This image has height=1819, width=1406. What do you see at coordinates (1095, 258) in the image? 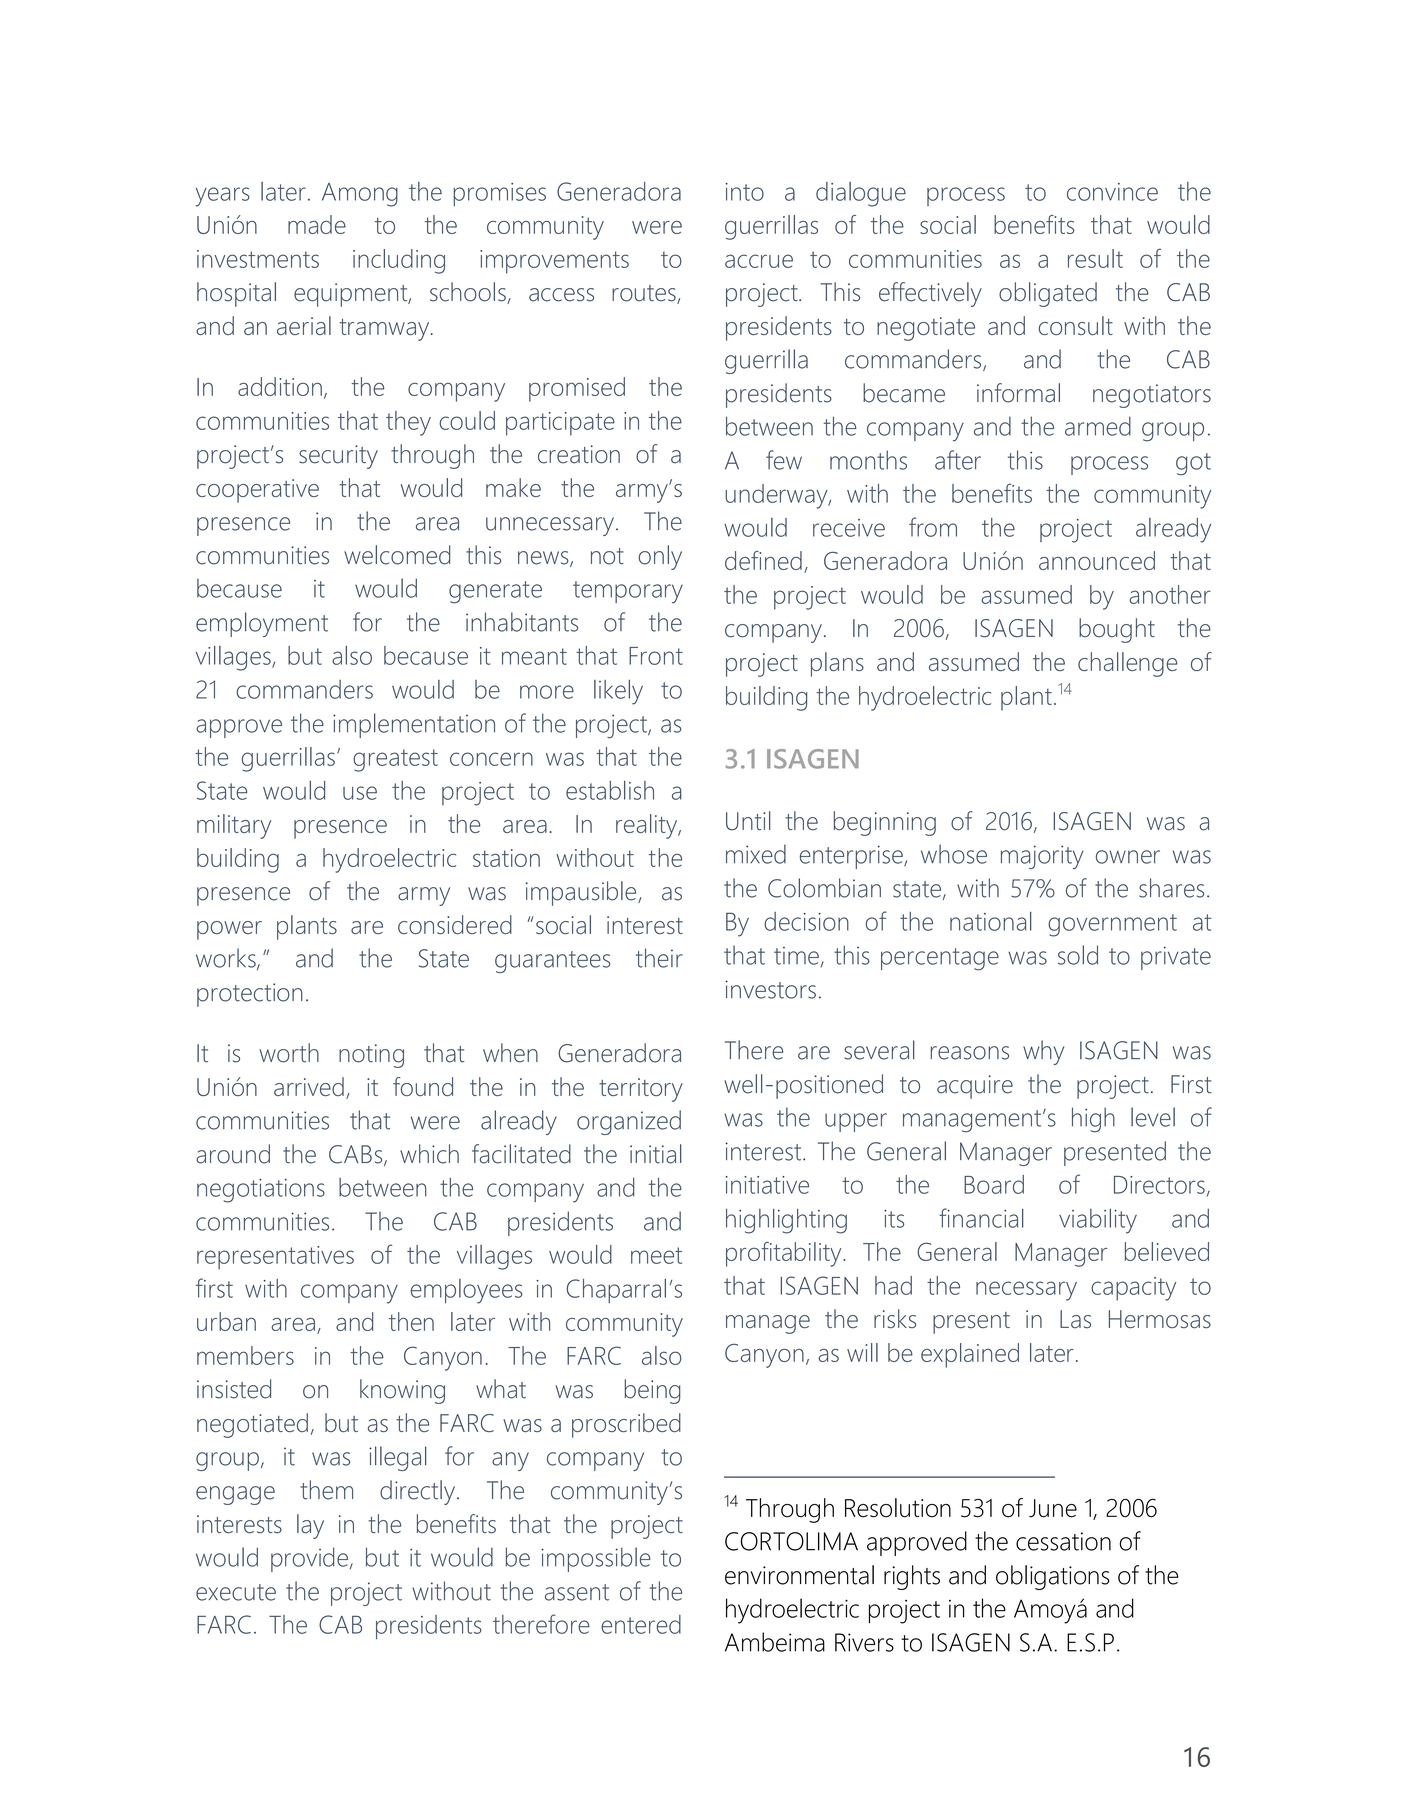
I see `result` at bounding box center [1095, 258].
